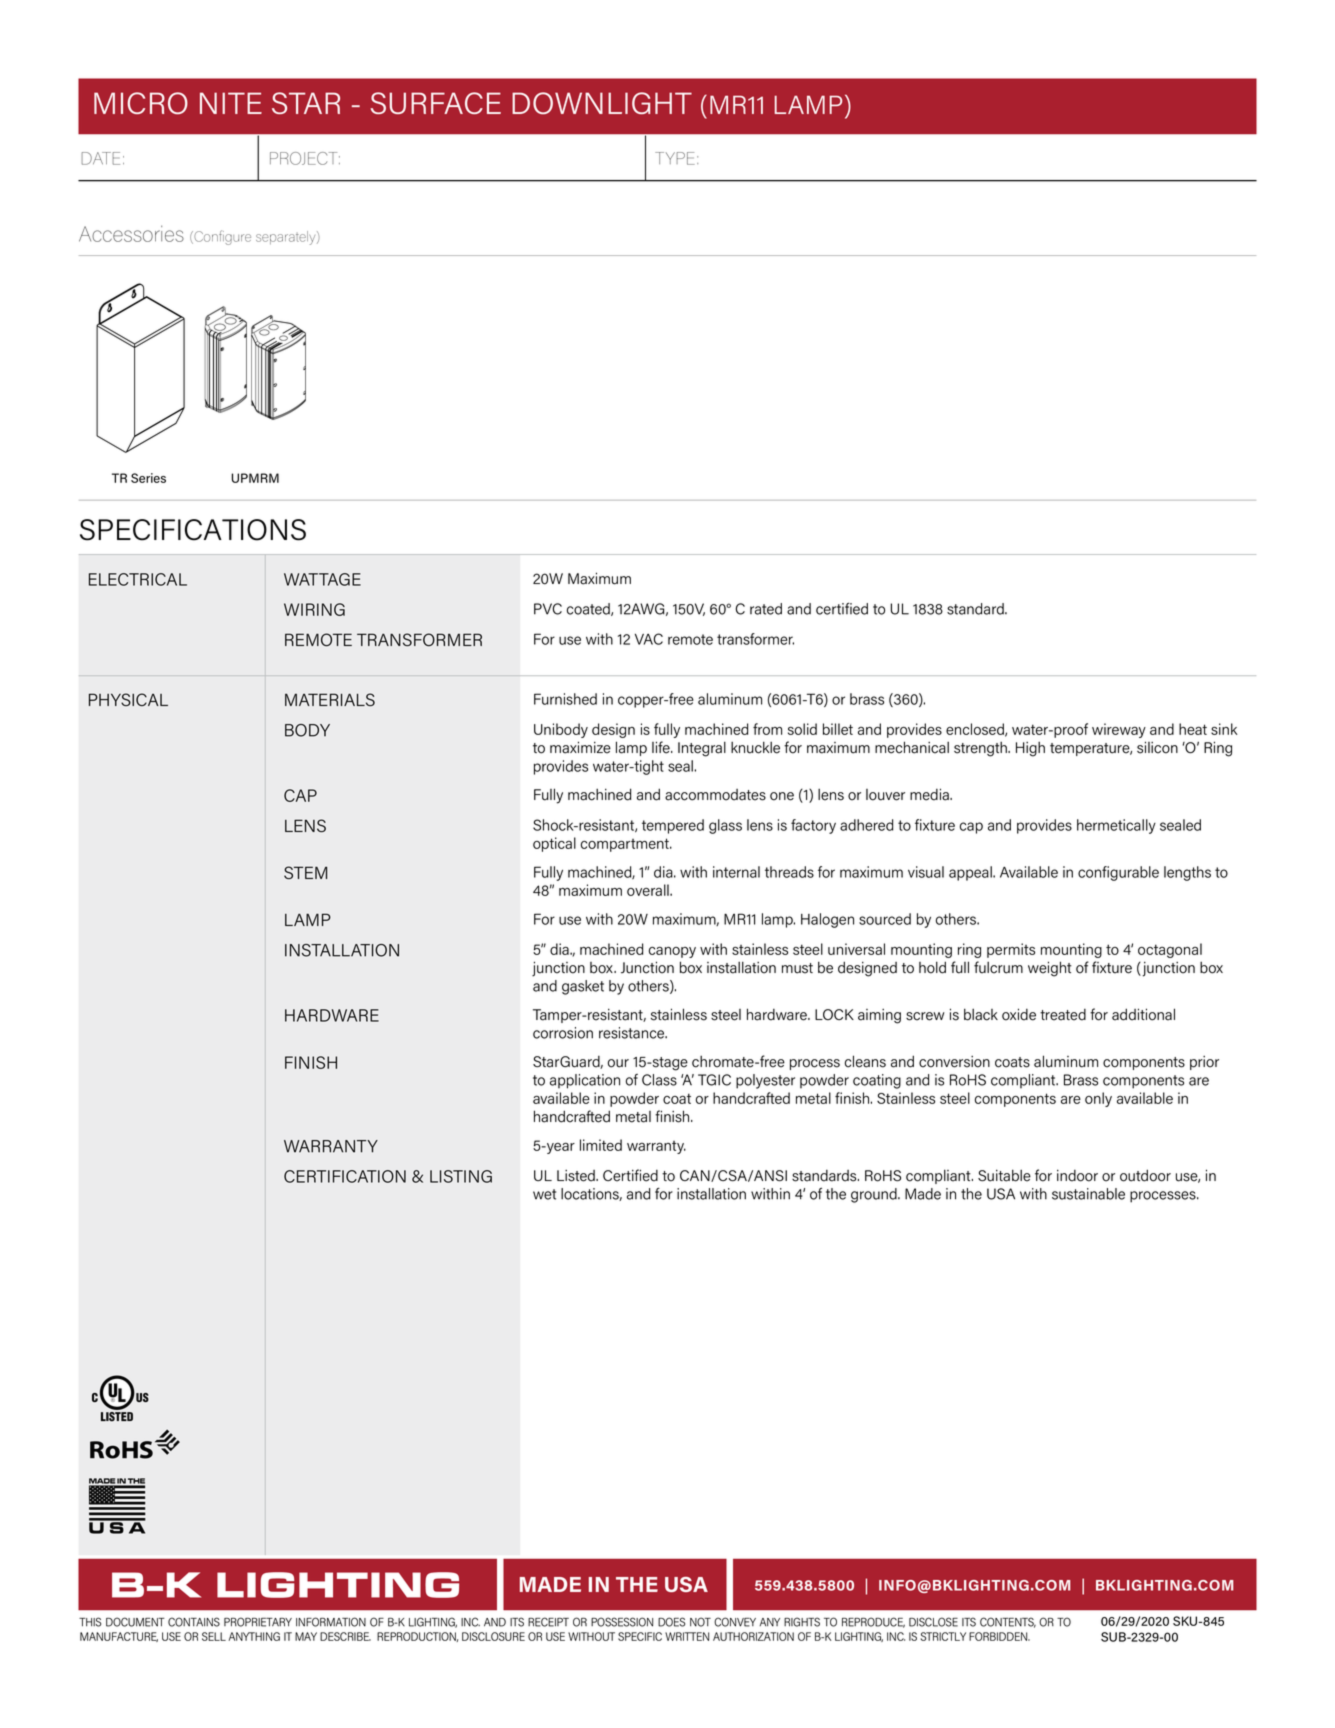 This image has height=1728, width=1335. What do you see at coordinates (436, 103) in the image?
I see `SURFACE` at bounding box center [436, 103].
